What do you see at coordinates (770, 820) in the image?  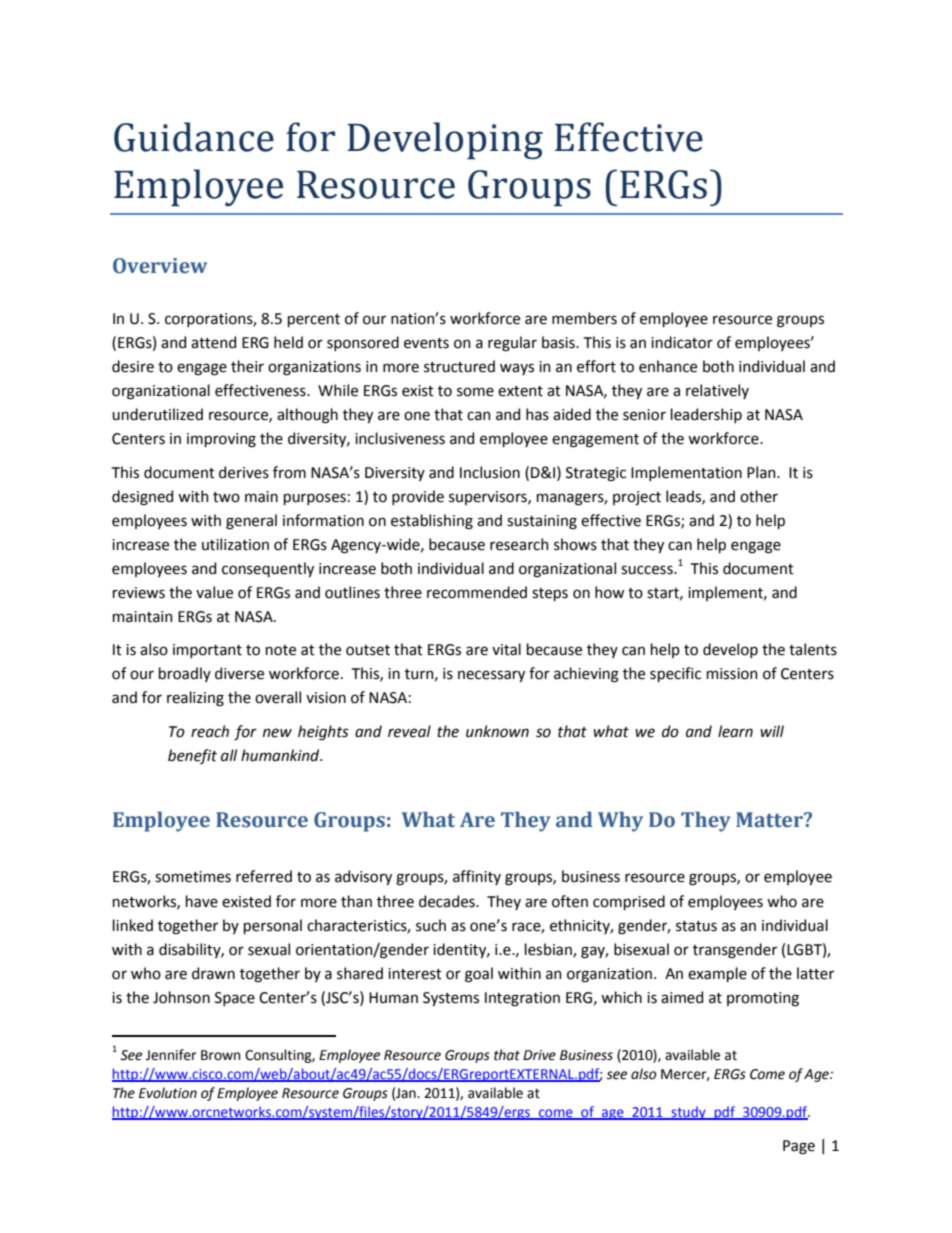 I see `Matter` at bounding box center [770, 820].
